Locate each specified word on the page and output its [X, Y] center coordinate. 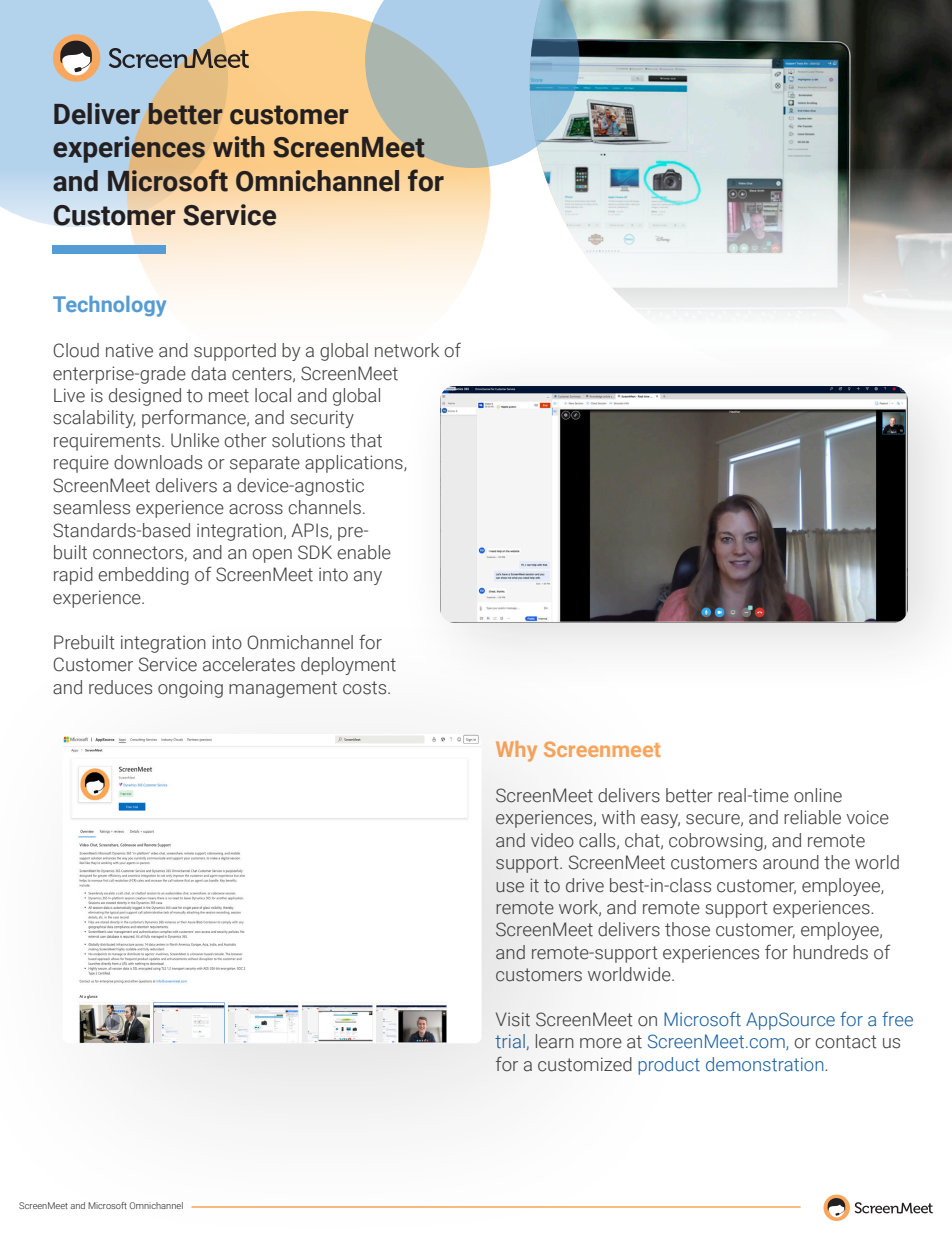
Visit [513, 1019]
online [818, 795]
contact [846, 1042]
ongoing [190, 689]
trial [510, 1041]
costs [366, 688]
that [366, 440]
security [322, 419]
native [129, 350]
